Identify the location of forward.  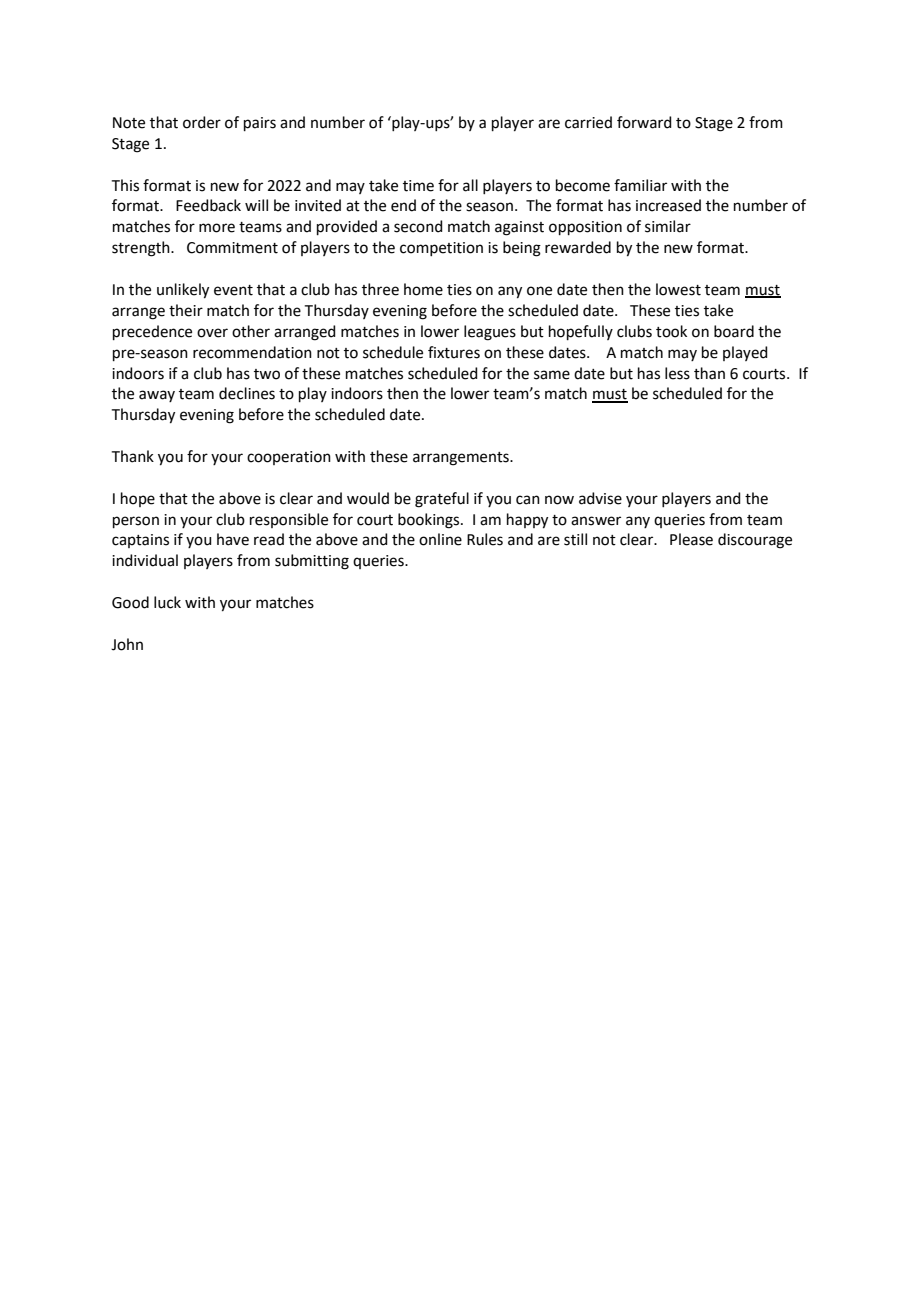
(644, 122).
